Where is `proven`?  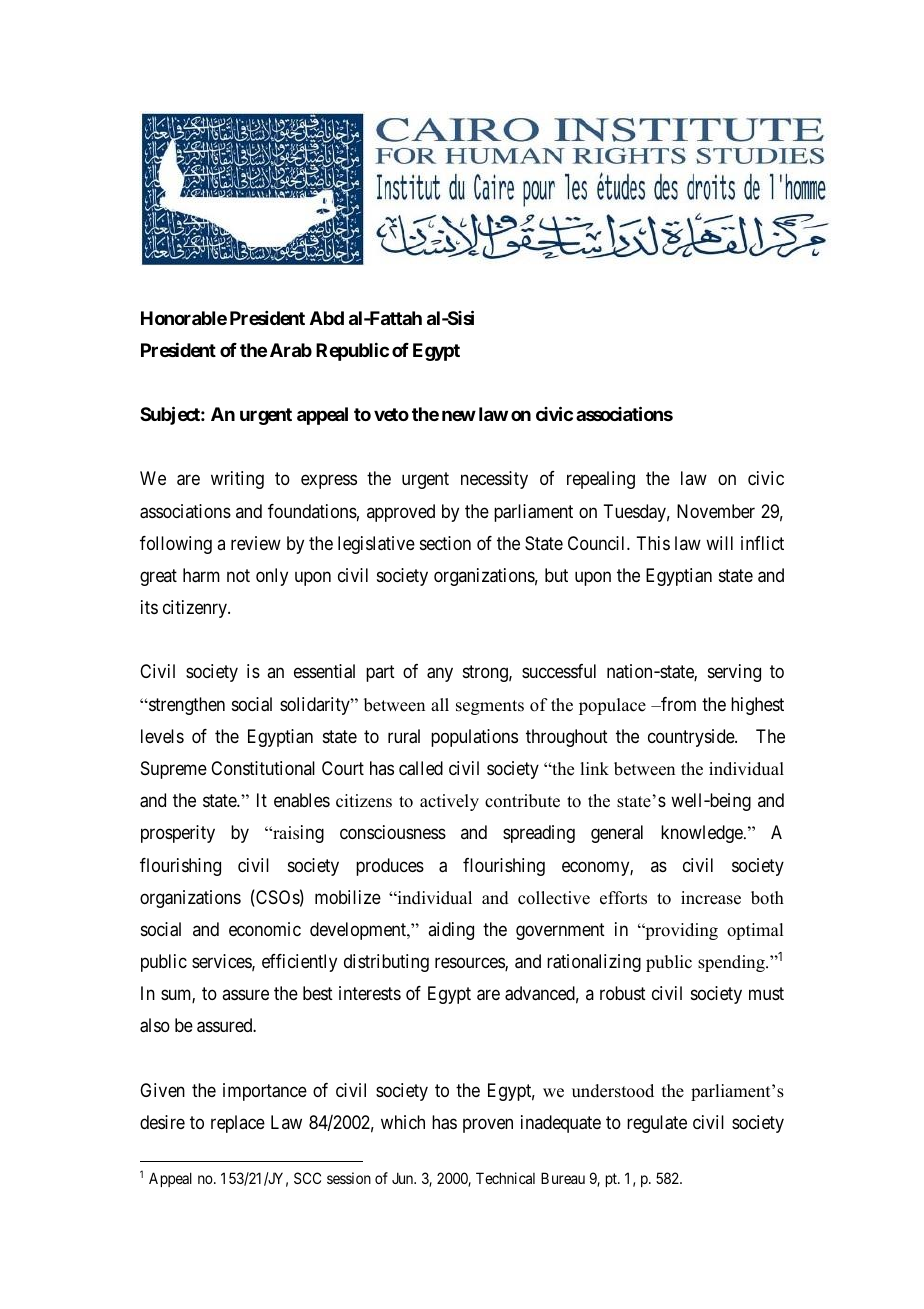 proven is located at coordinates (488, 1125).
